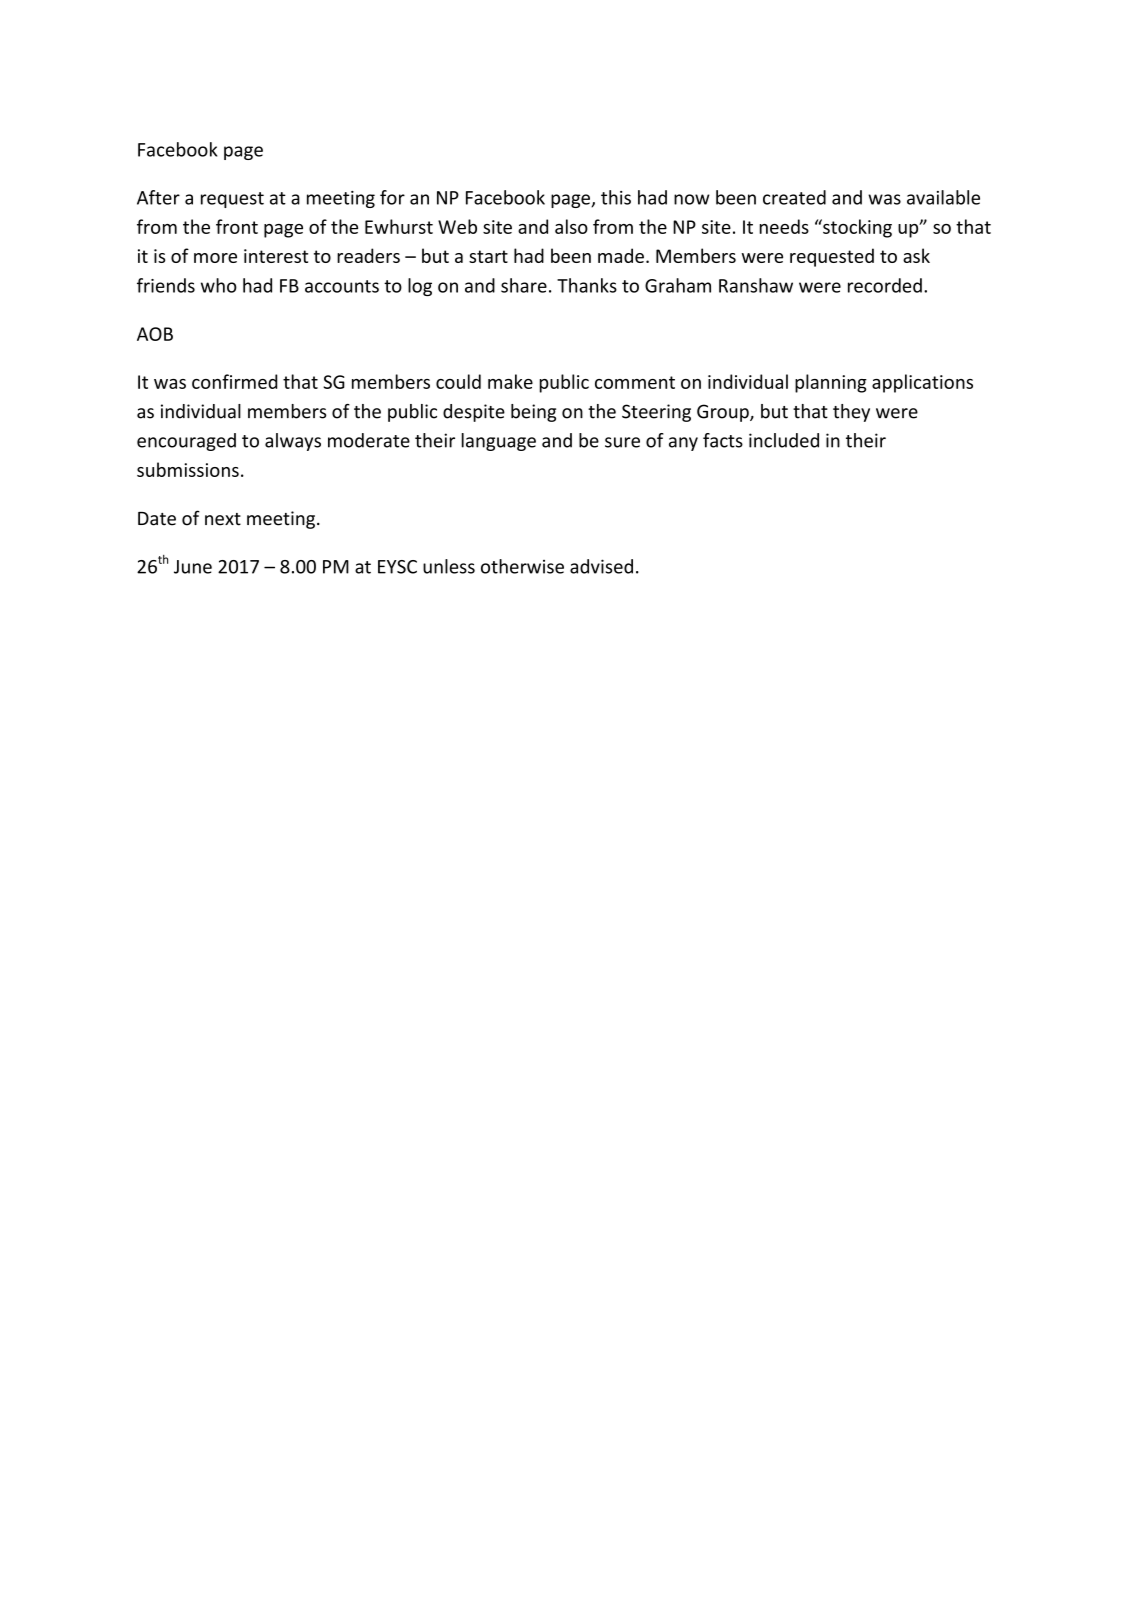  What do you see at coordinates (794, 197) in the image?
I see `created` at bounding box center [794, 197].
